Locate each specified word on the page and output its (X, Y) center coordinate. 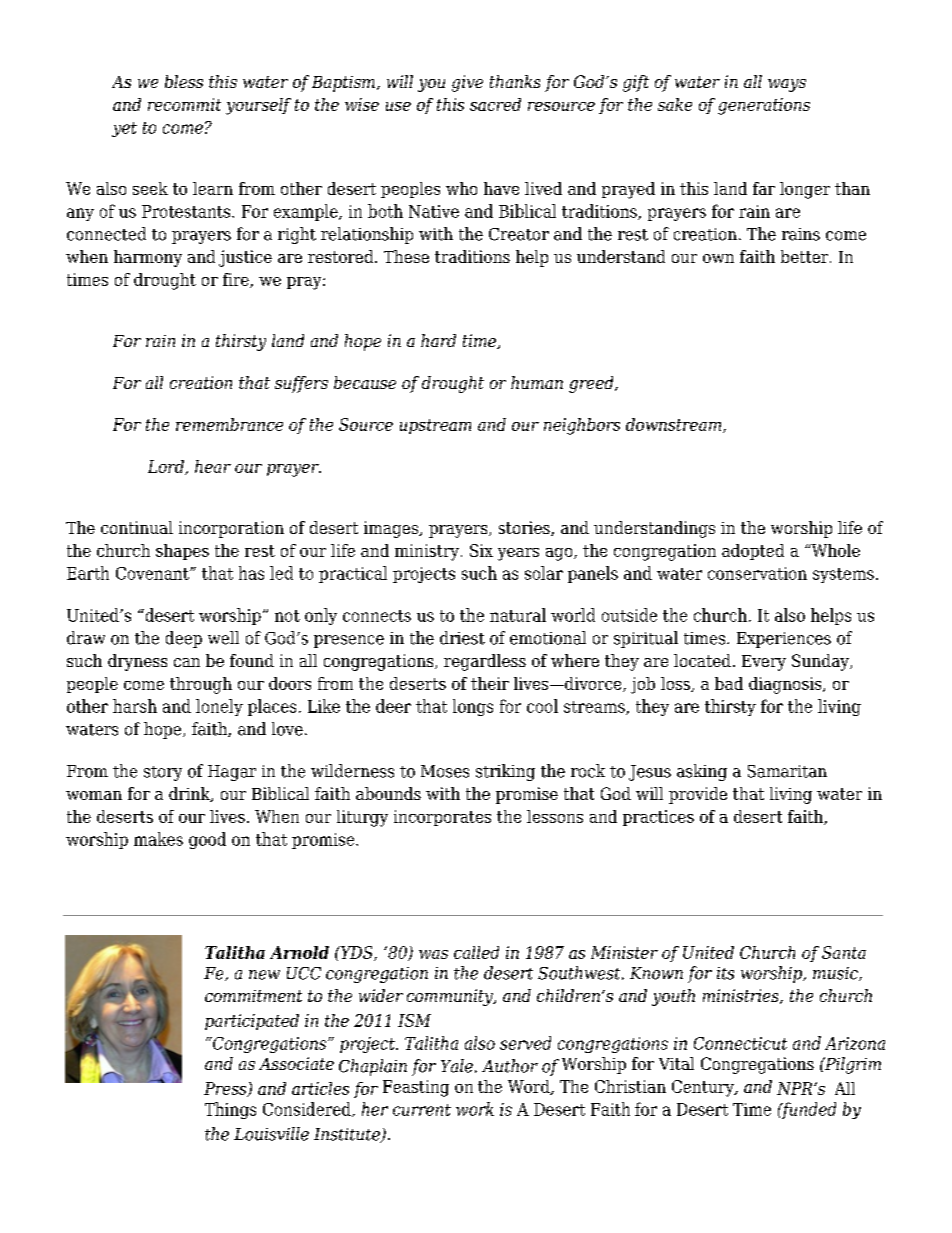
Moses (445, 771)
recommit (184, 104)
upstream (435, 426)
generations (764, 106)
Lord (167, 467)
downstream (675, 425)
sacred (495, 104)
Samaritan (787, 771)
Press (226, 1089)
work (475, 1109)
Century (704, 1088)
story (163, 773)
